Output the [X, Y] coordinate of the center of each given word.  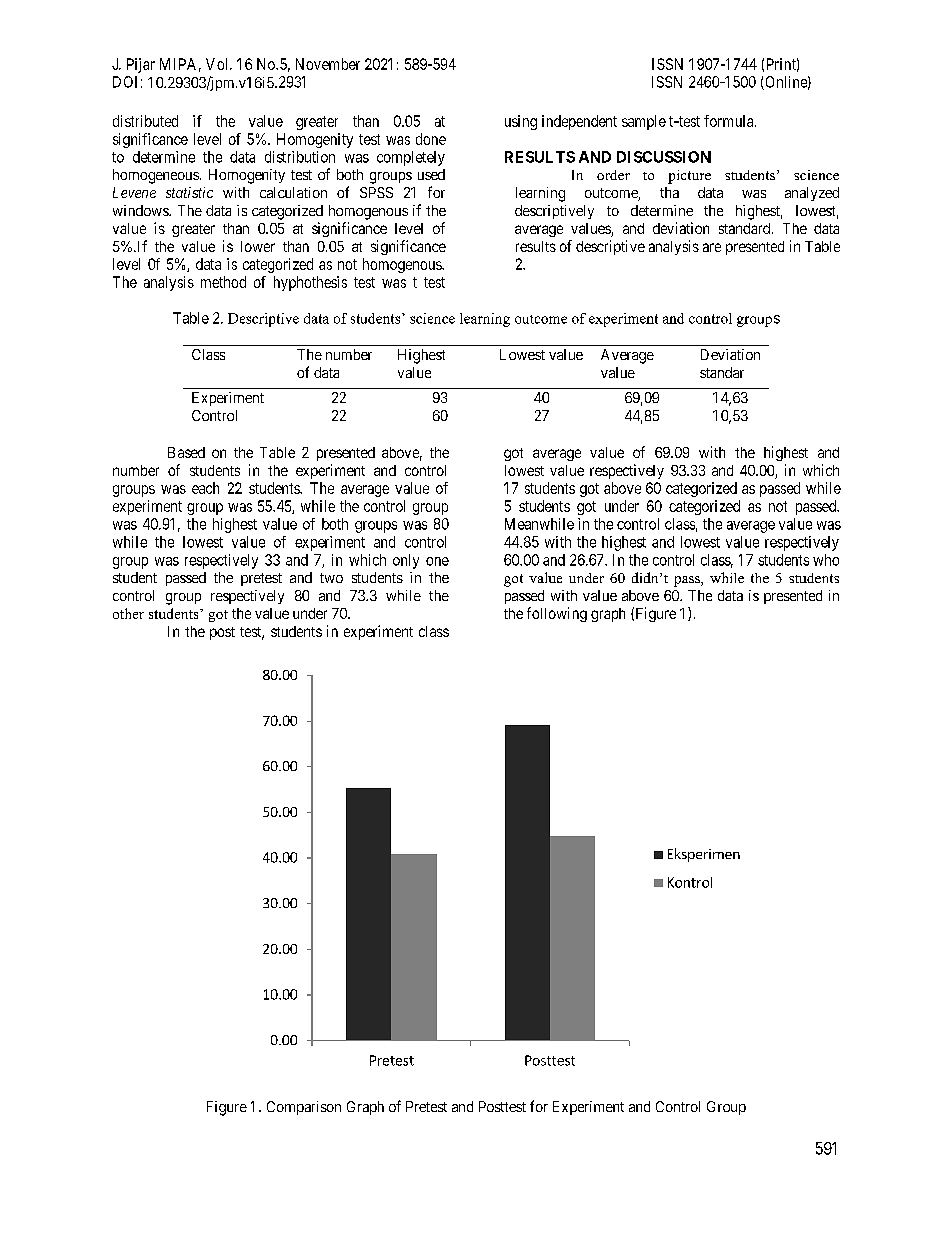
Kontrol [690, 882]
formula [730, 121]
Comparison [304, 1108]
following [557, 614]
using [521, 122]
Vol [218, 64]
